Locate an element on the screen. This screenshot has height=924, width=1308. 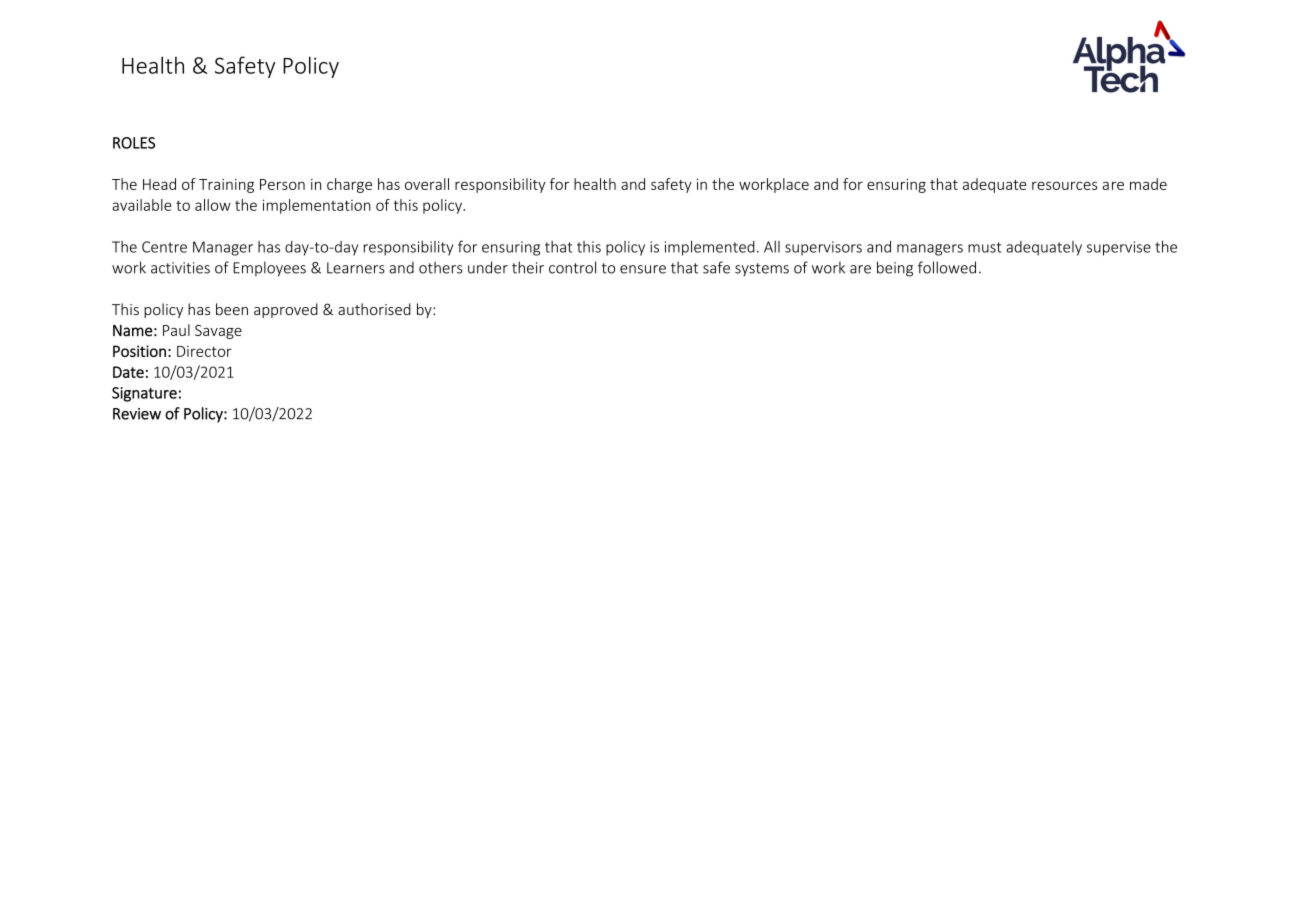
resources is located at coordinates (1064, 185).
